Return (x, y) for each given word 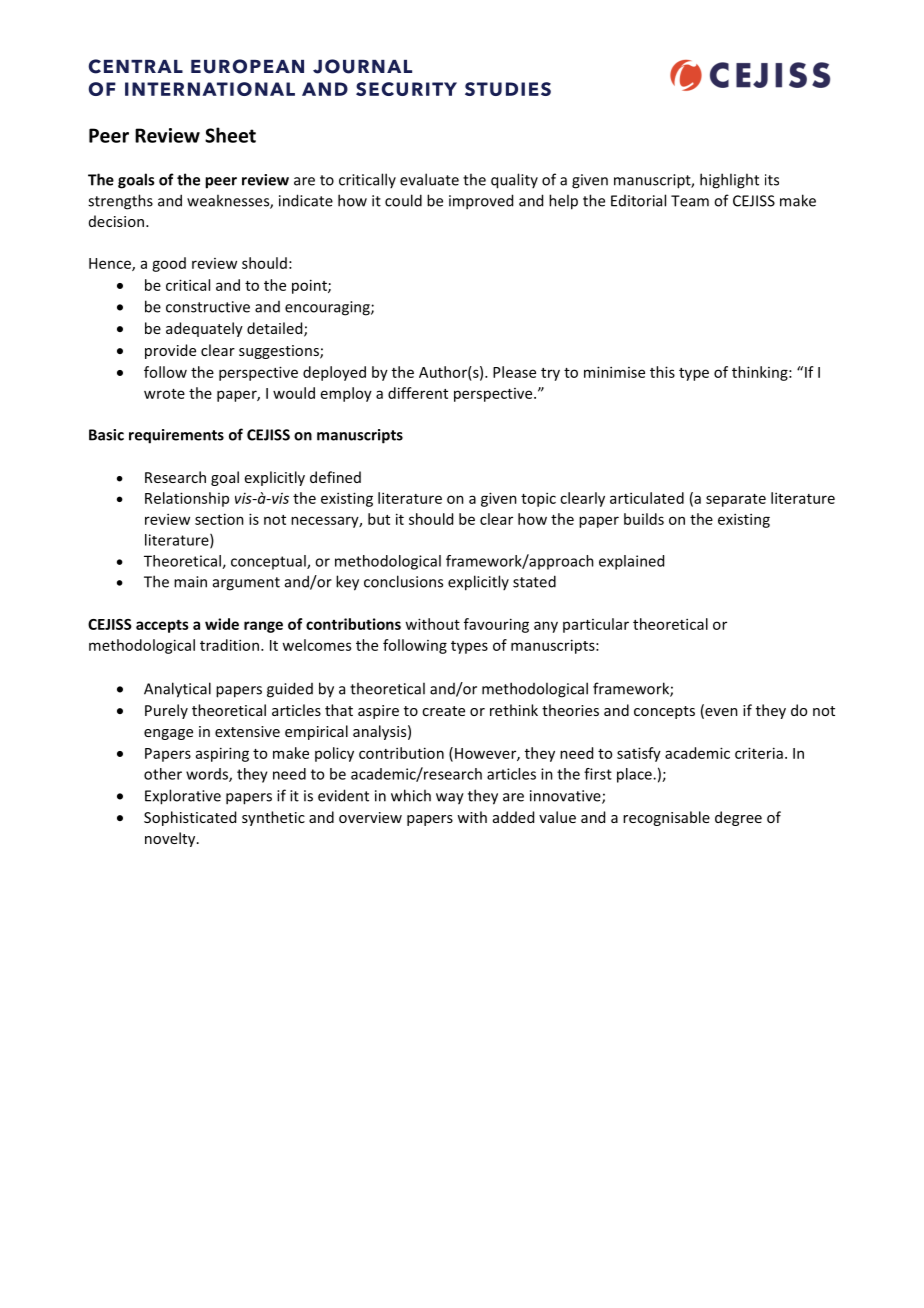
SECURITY (406, 89)
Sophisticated (190, 818)
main (190, 582)
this (662, 372)
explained (631, 562)
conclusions (403, 581)
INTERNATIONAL (210, 89)
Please (514, 372)
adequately (204, 329)
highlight (729, 181)
